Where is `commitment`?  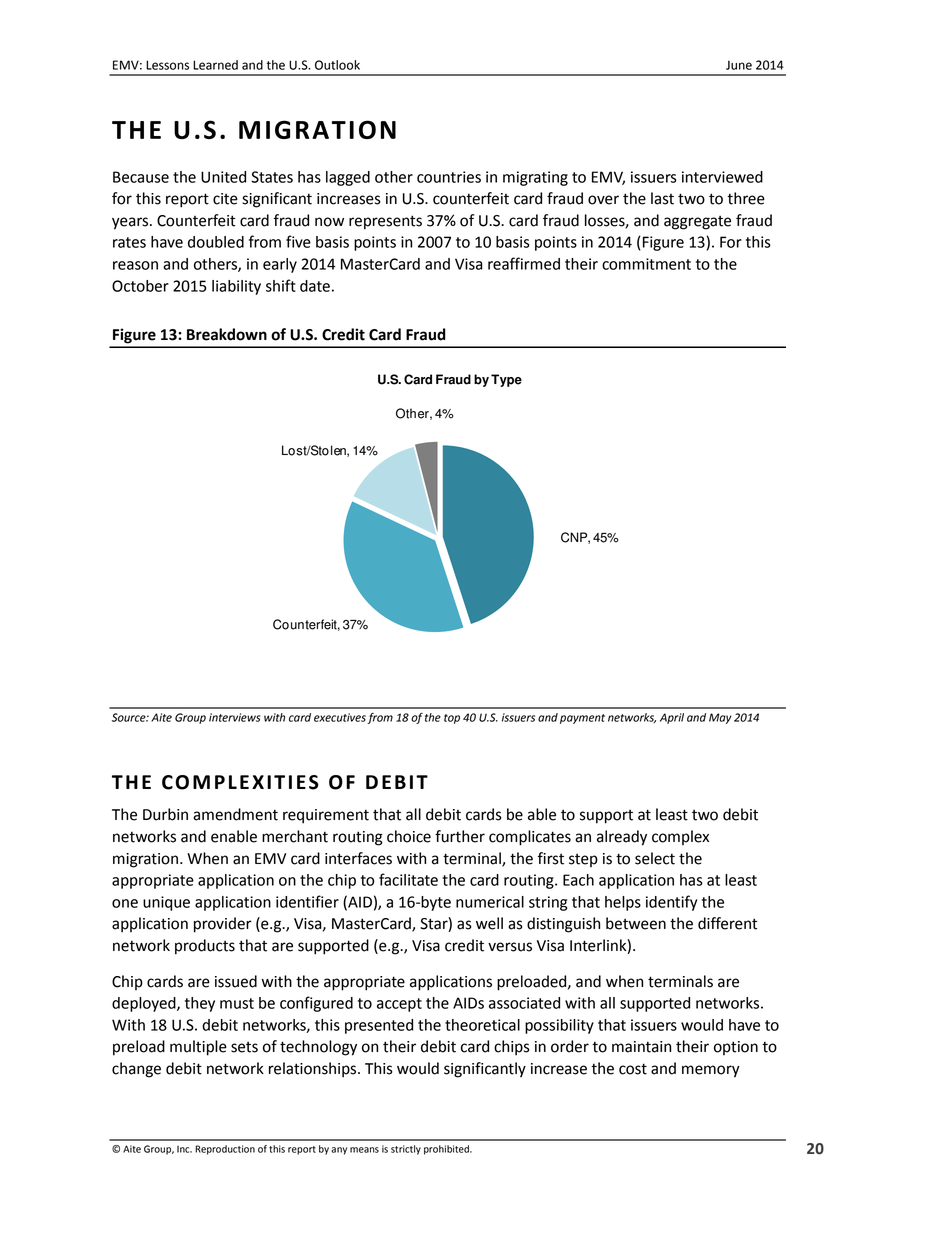
commitment is located at coordinates (646, 264).
